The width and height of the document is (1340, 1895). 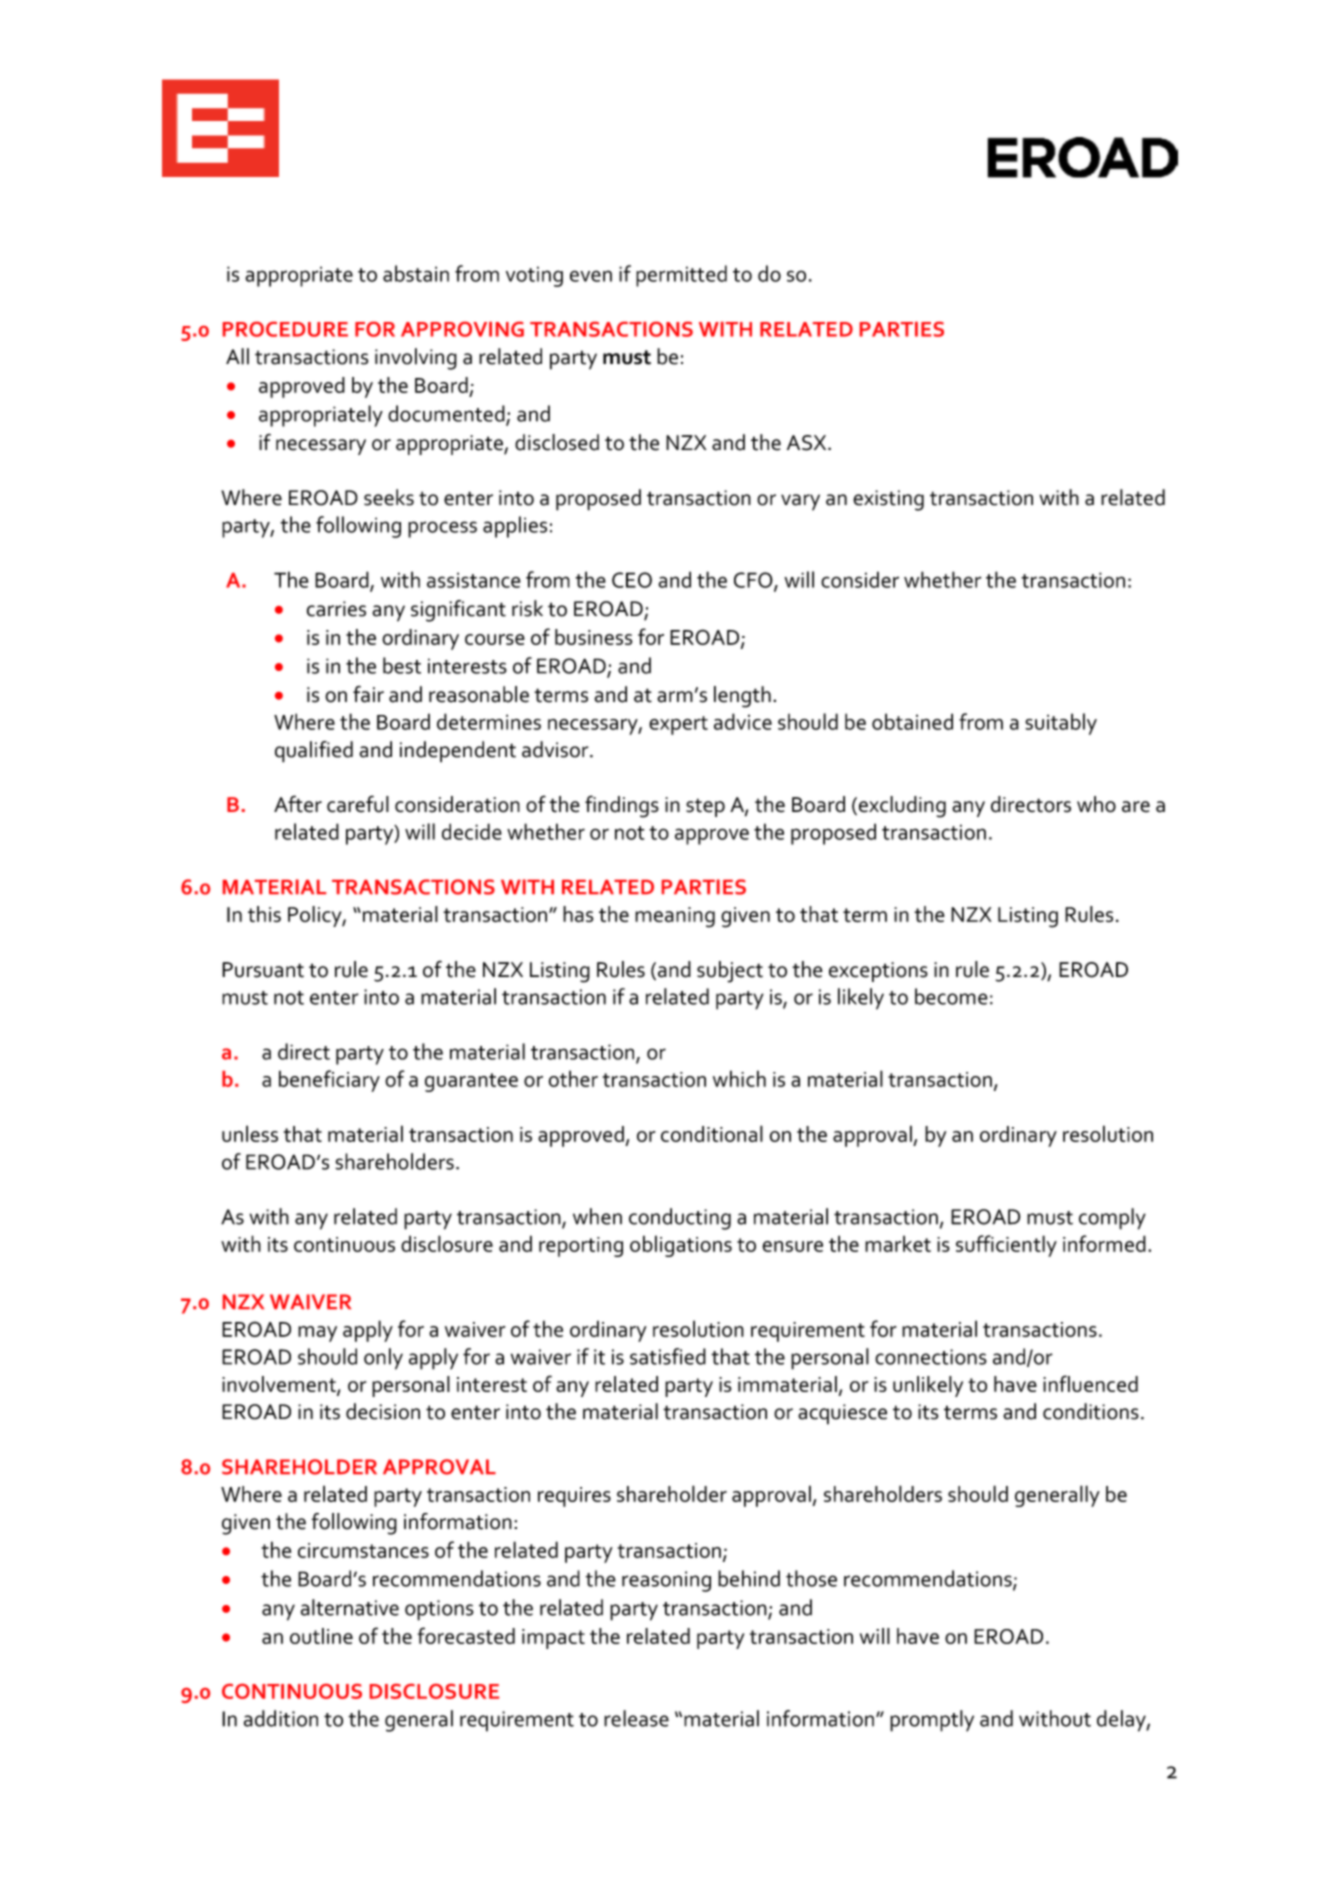 What do you see at coordinates (730, 972) in the document?
I see `subject` at bounding box center [730, 972].
